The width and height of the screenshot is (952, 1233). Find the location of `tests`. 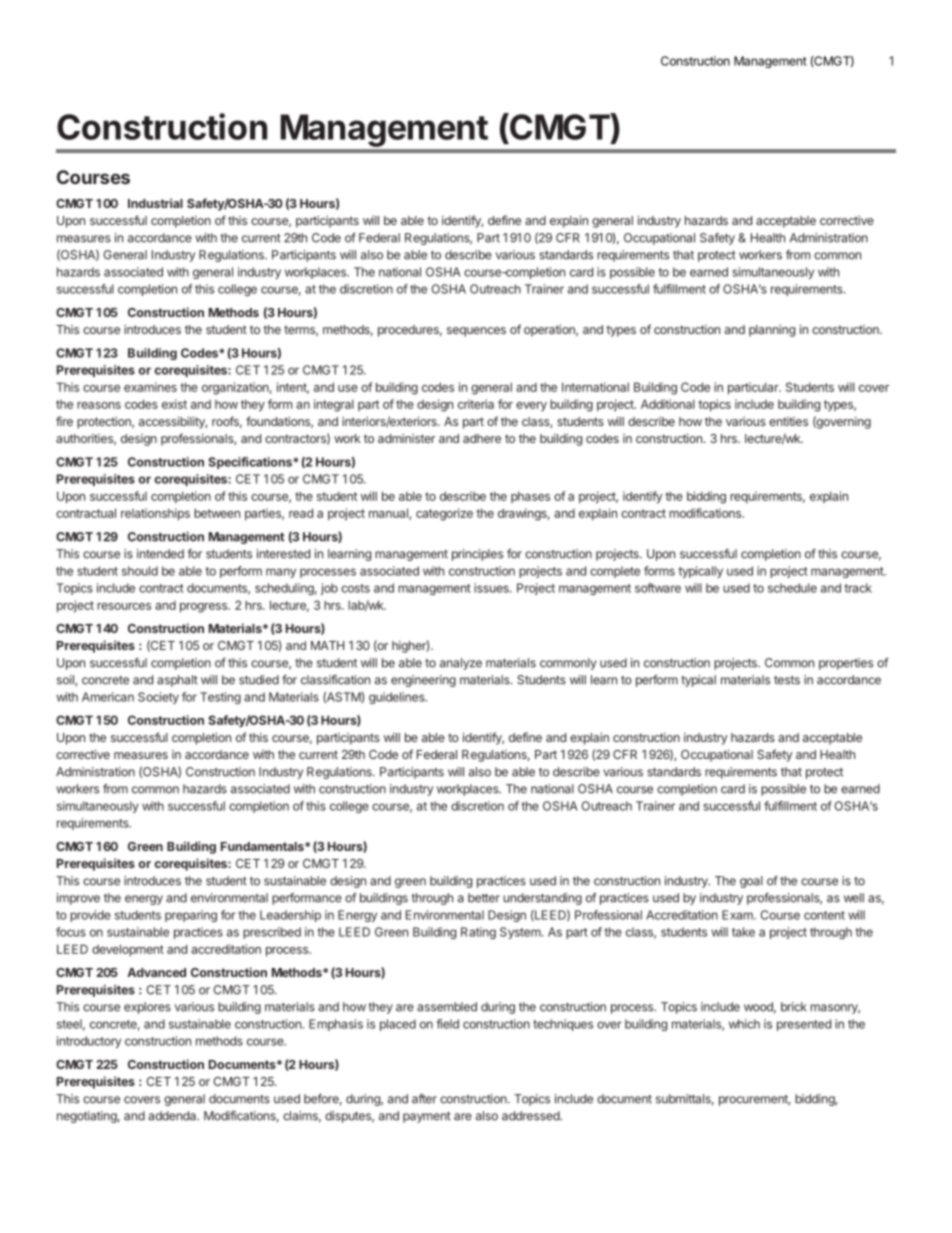

tests is located at coordinates (787, 680).
